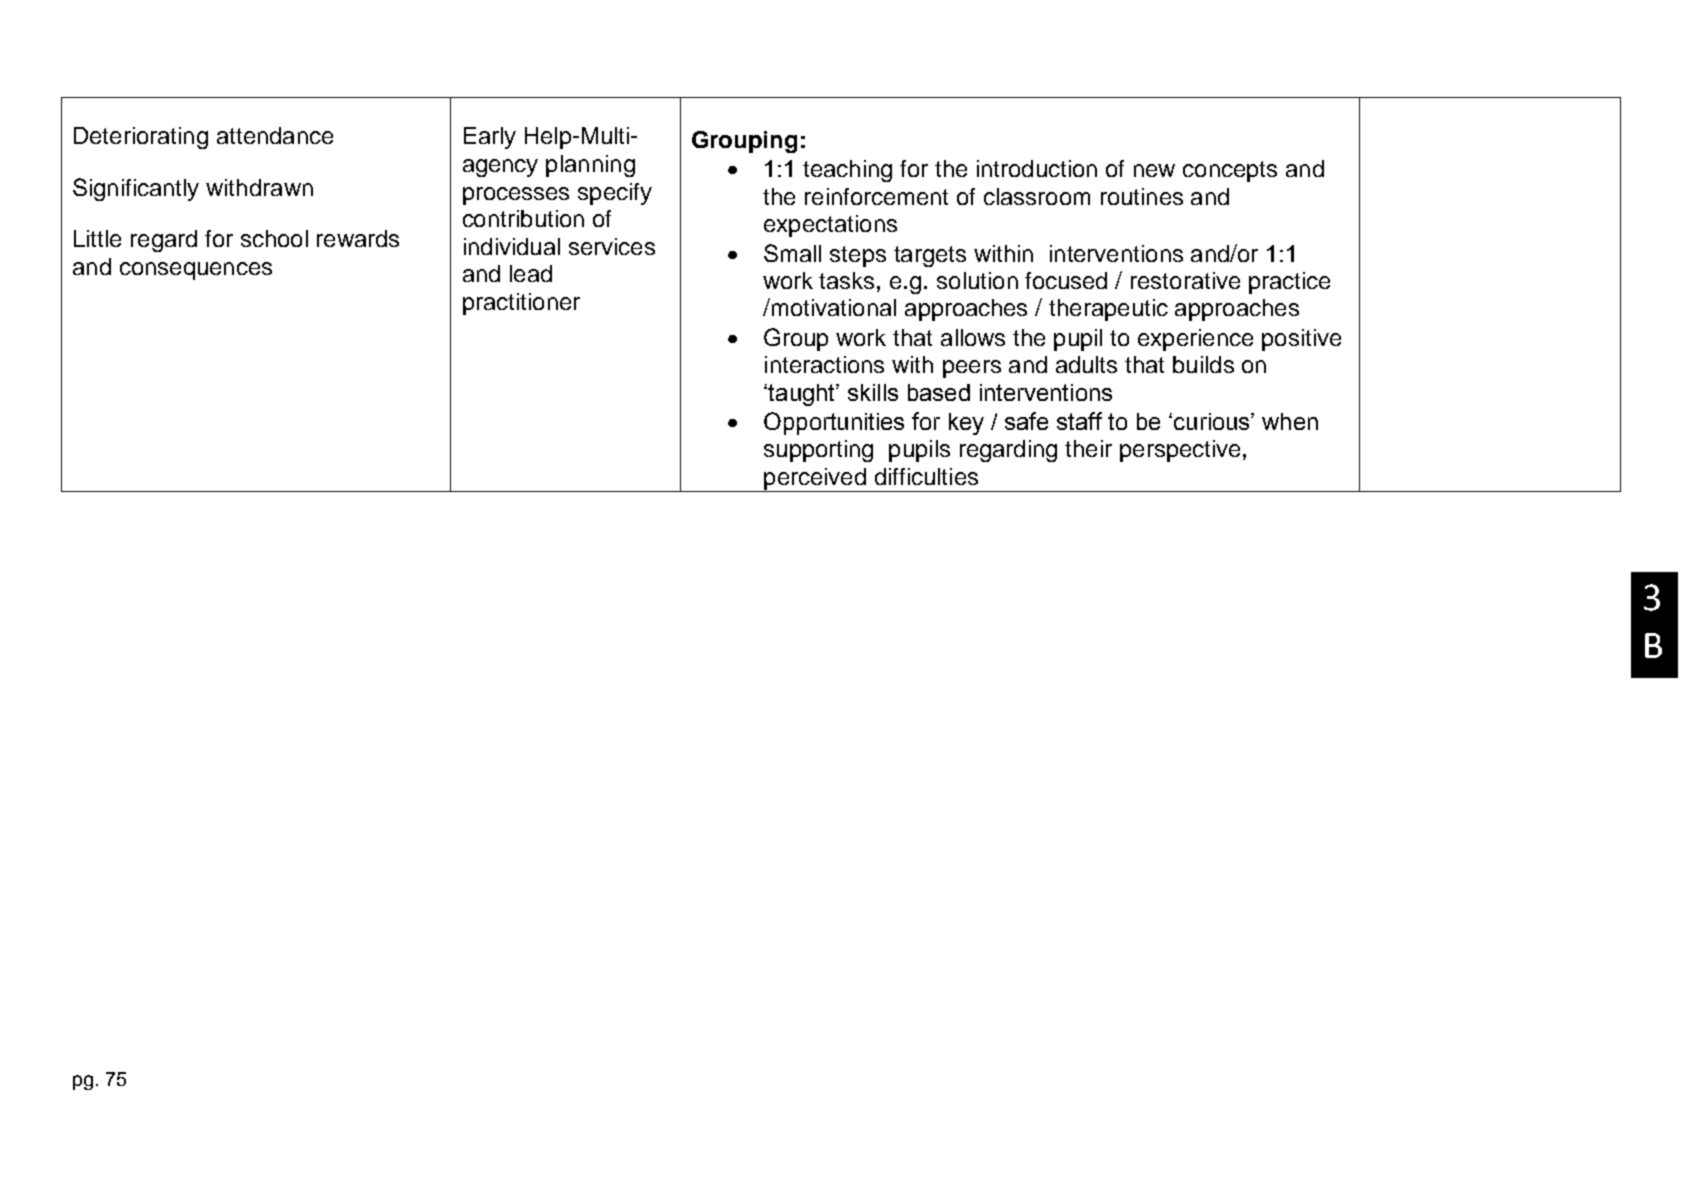 Image resolution: width=1681 pixels, height=1188 pixels. What do you see at coordinates (830, 226) in the screenshot?
I see `expectations` at bounding box center [830, 226].
